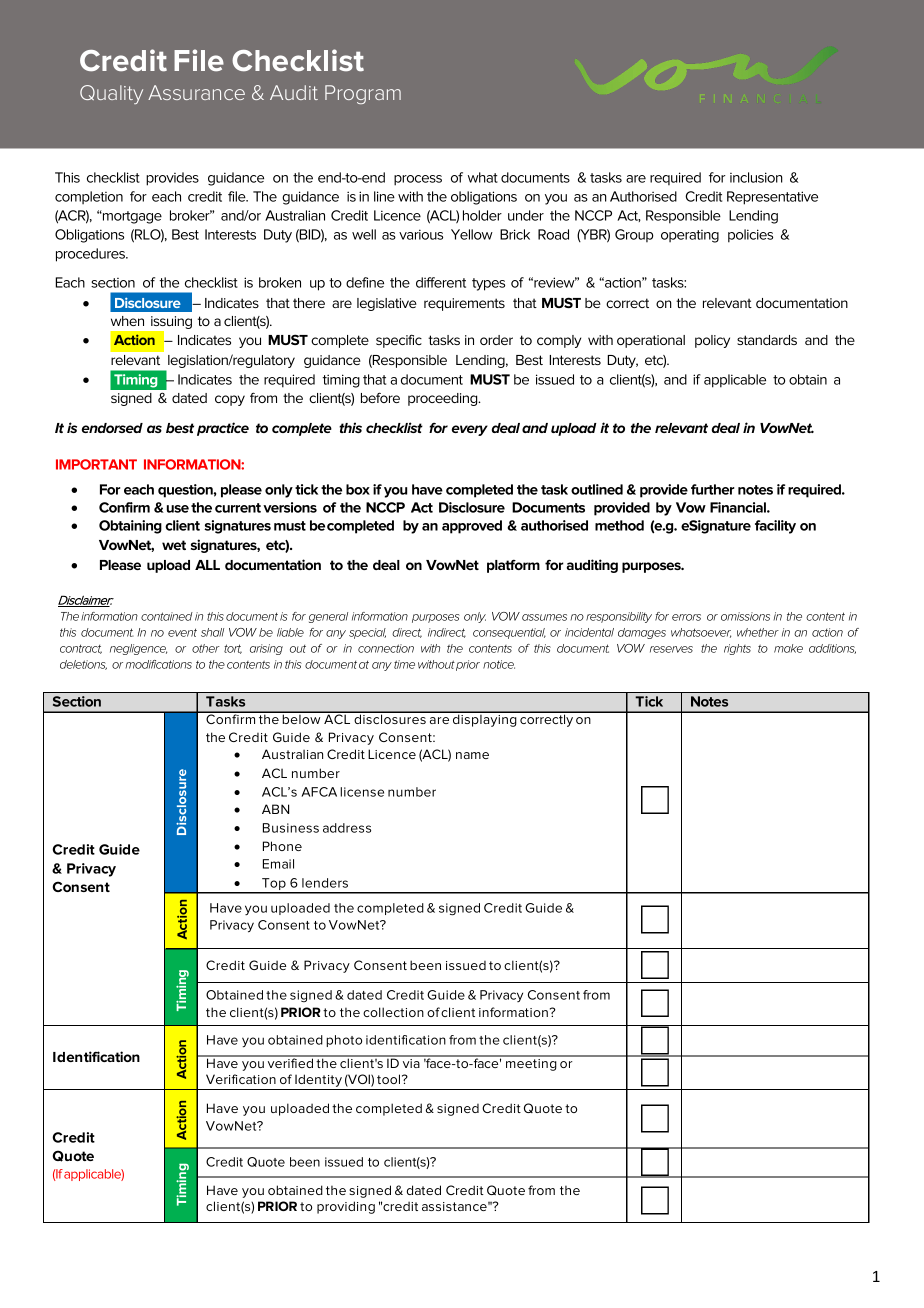 This screenshot has height=1308, width=924. Describe the element at coordinates (241, 1079) in the screenshot. I see `Verification` at that location.
